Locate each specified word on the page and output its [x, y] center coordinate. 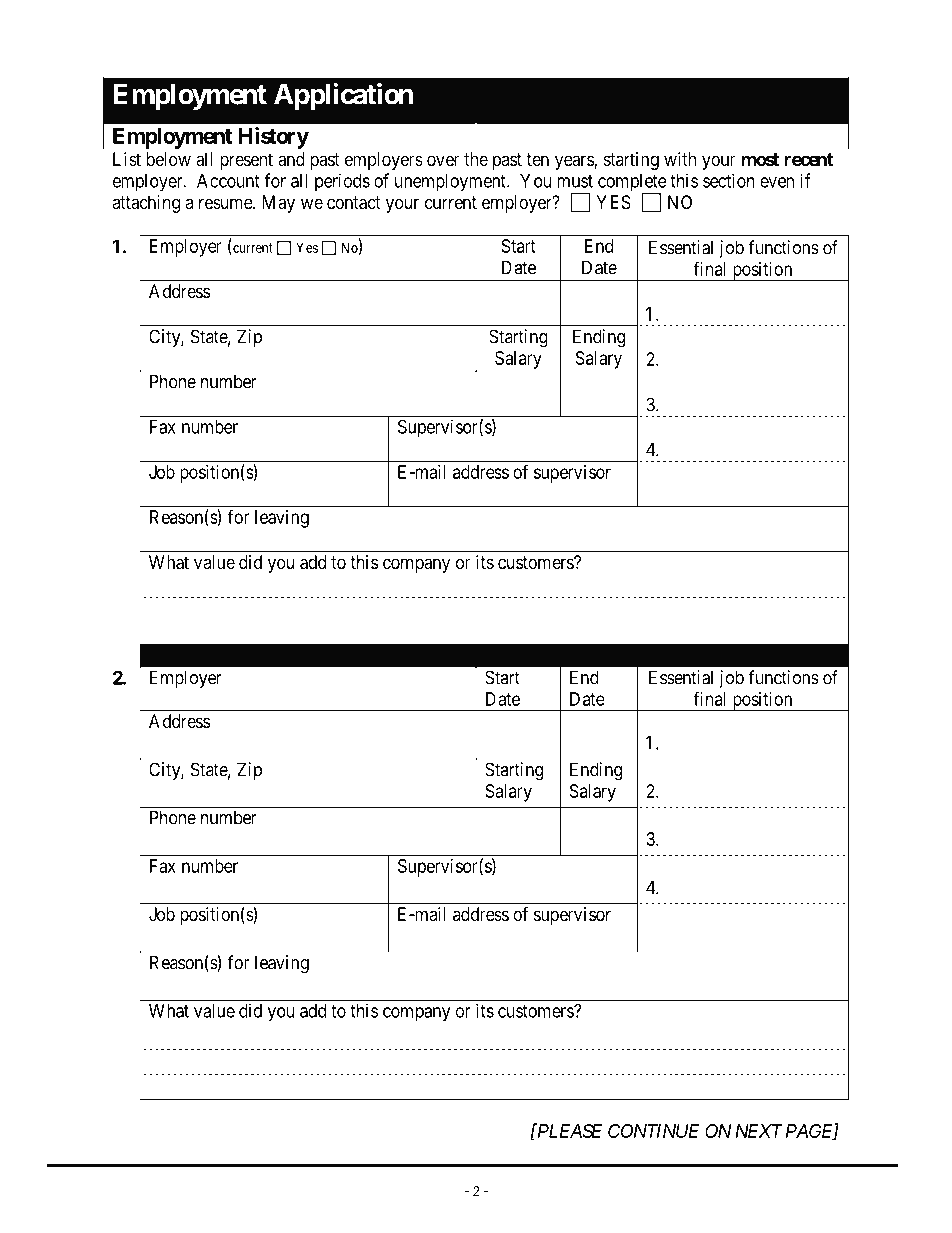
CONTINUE [654, 1131]
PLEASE [569, 1130]
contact [354, 203]
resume [226, 203]
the [476, 159]
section [729, 180]
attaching [146, 204]
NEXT [759, 1131]
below [168, 159]
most [760, 159]
